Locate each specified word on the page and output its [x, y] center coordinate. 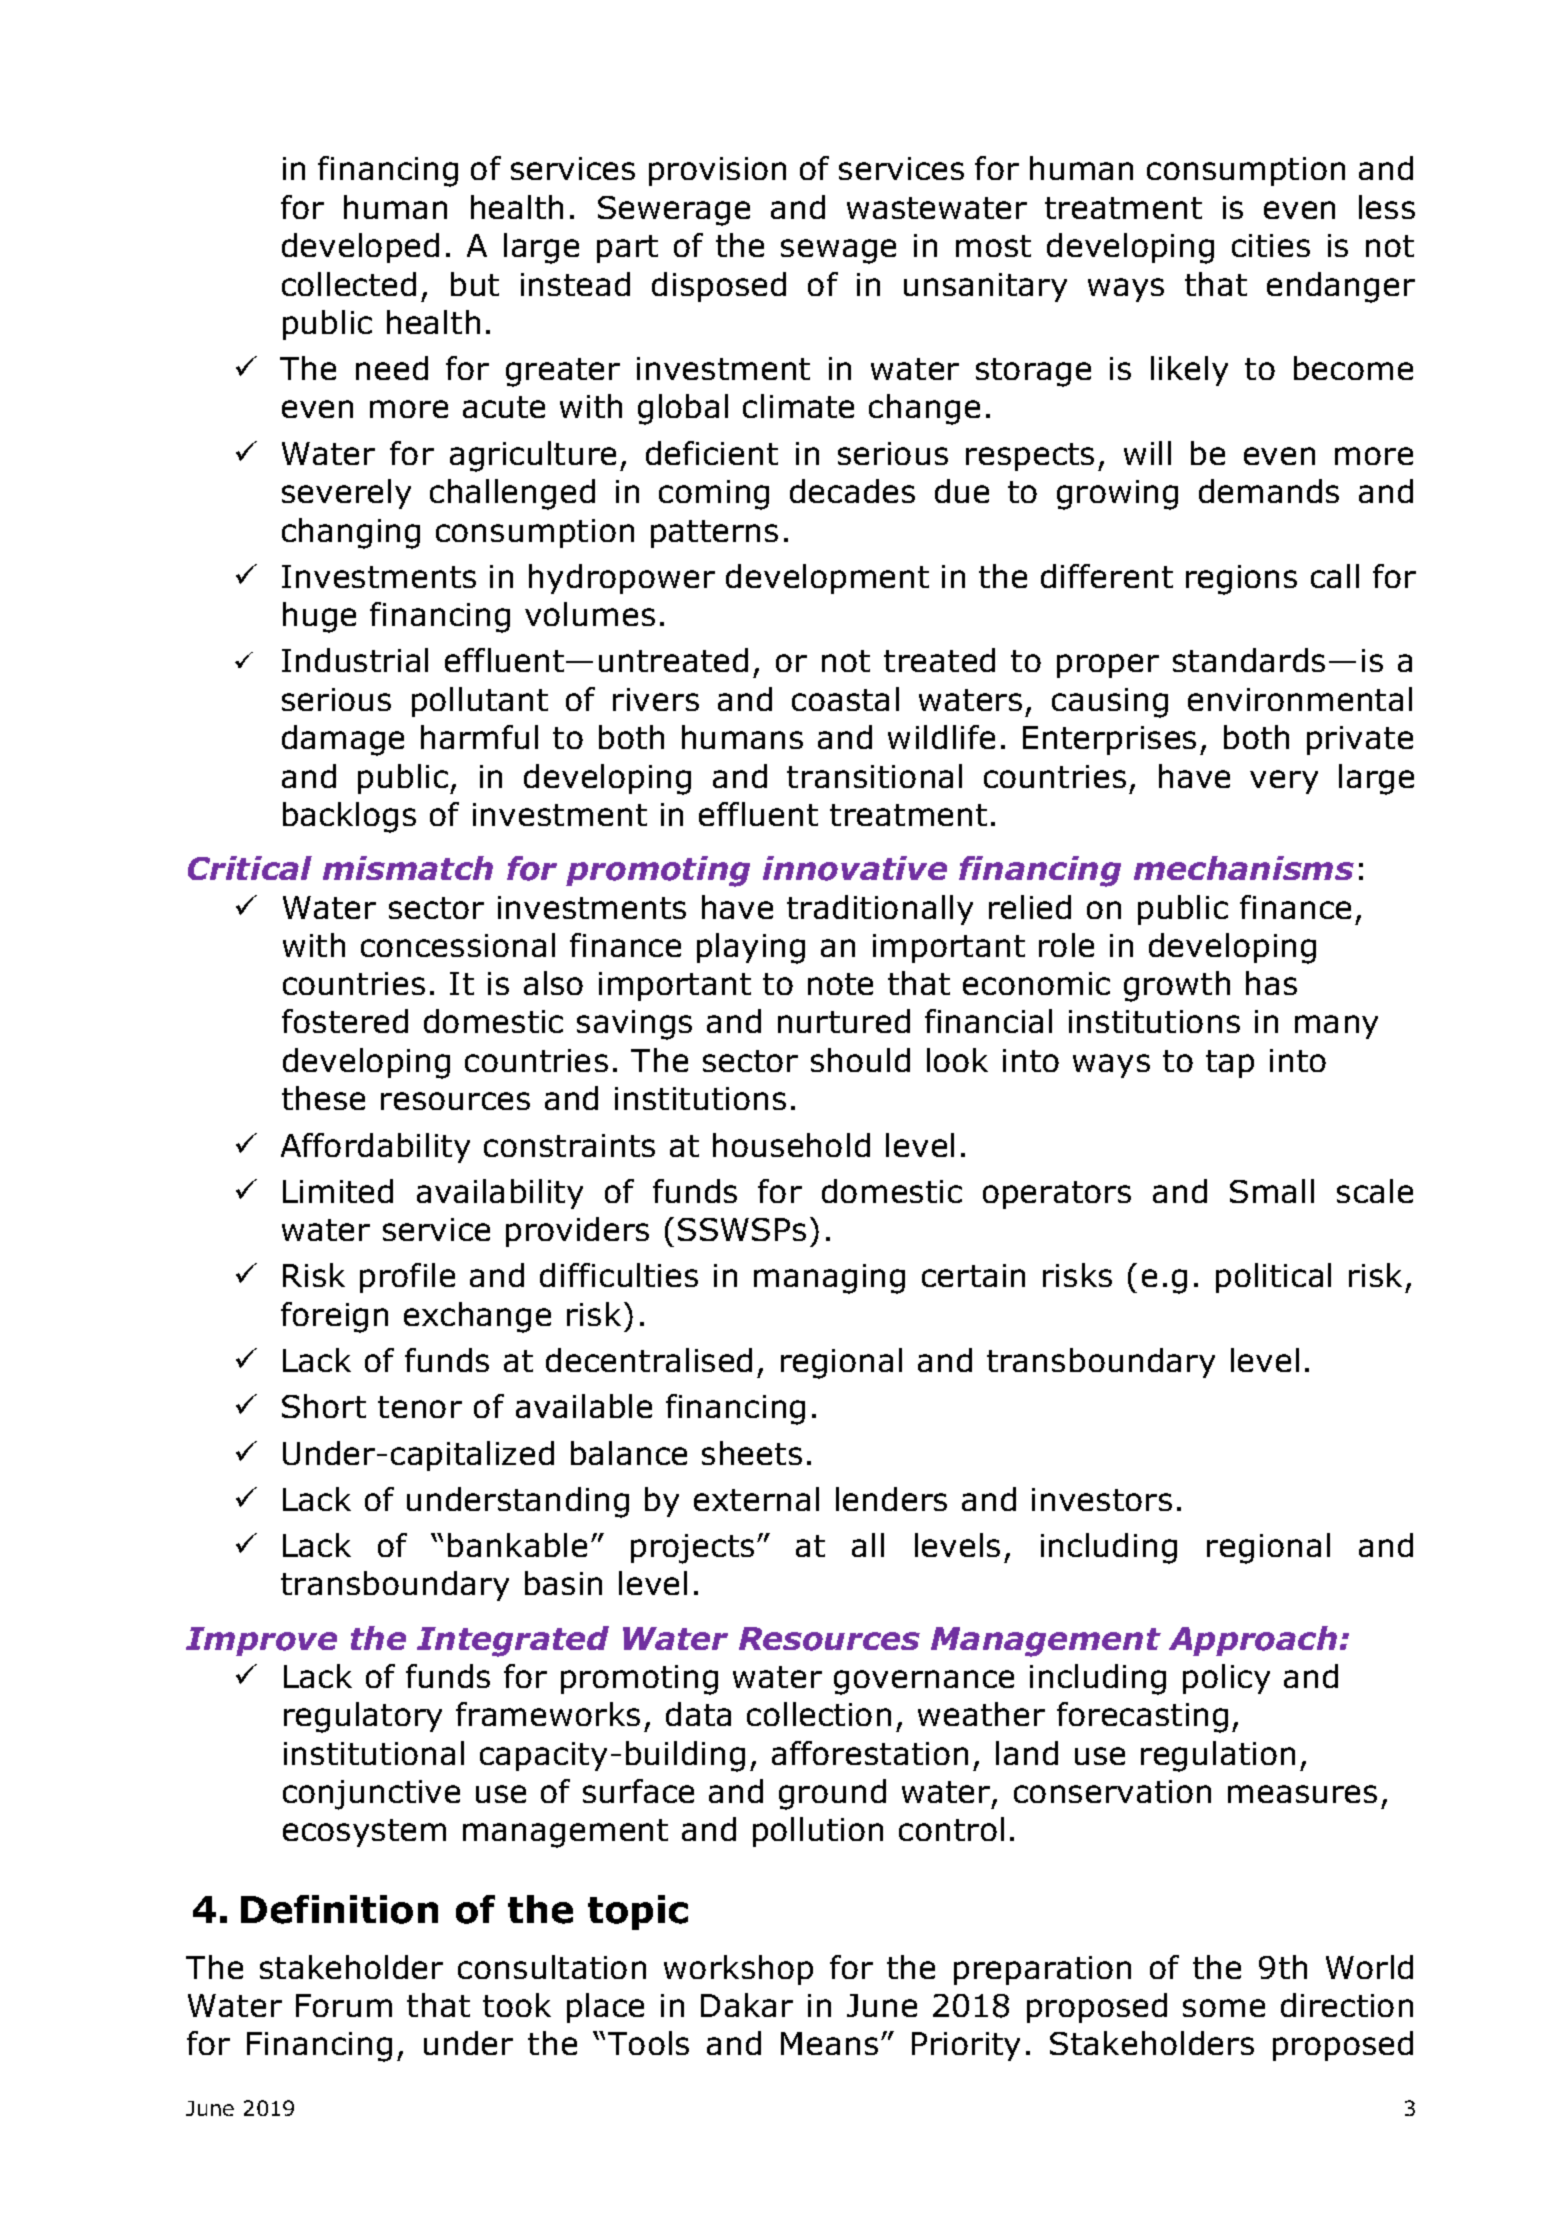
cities [1271, 245]
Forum [344, 2005]
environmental [1300, 699]
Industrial [355, 660]
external [756, 1499]
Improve [261, 1641]
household [791, 1145]
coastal [845, 699]
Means [829, 2043]
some [1224, 2008]
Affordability [375, 1148]
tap [1230, 1064]
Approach [1253, 1641]
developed [360, 248]
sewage [838, 251]
